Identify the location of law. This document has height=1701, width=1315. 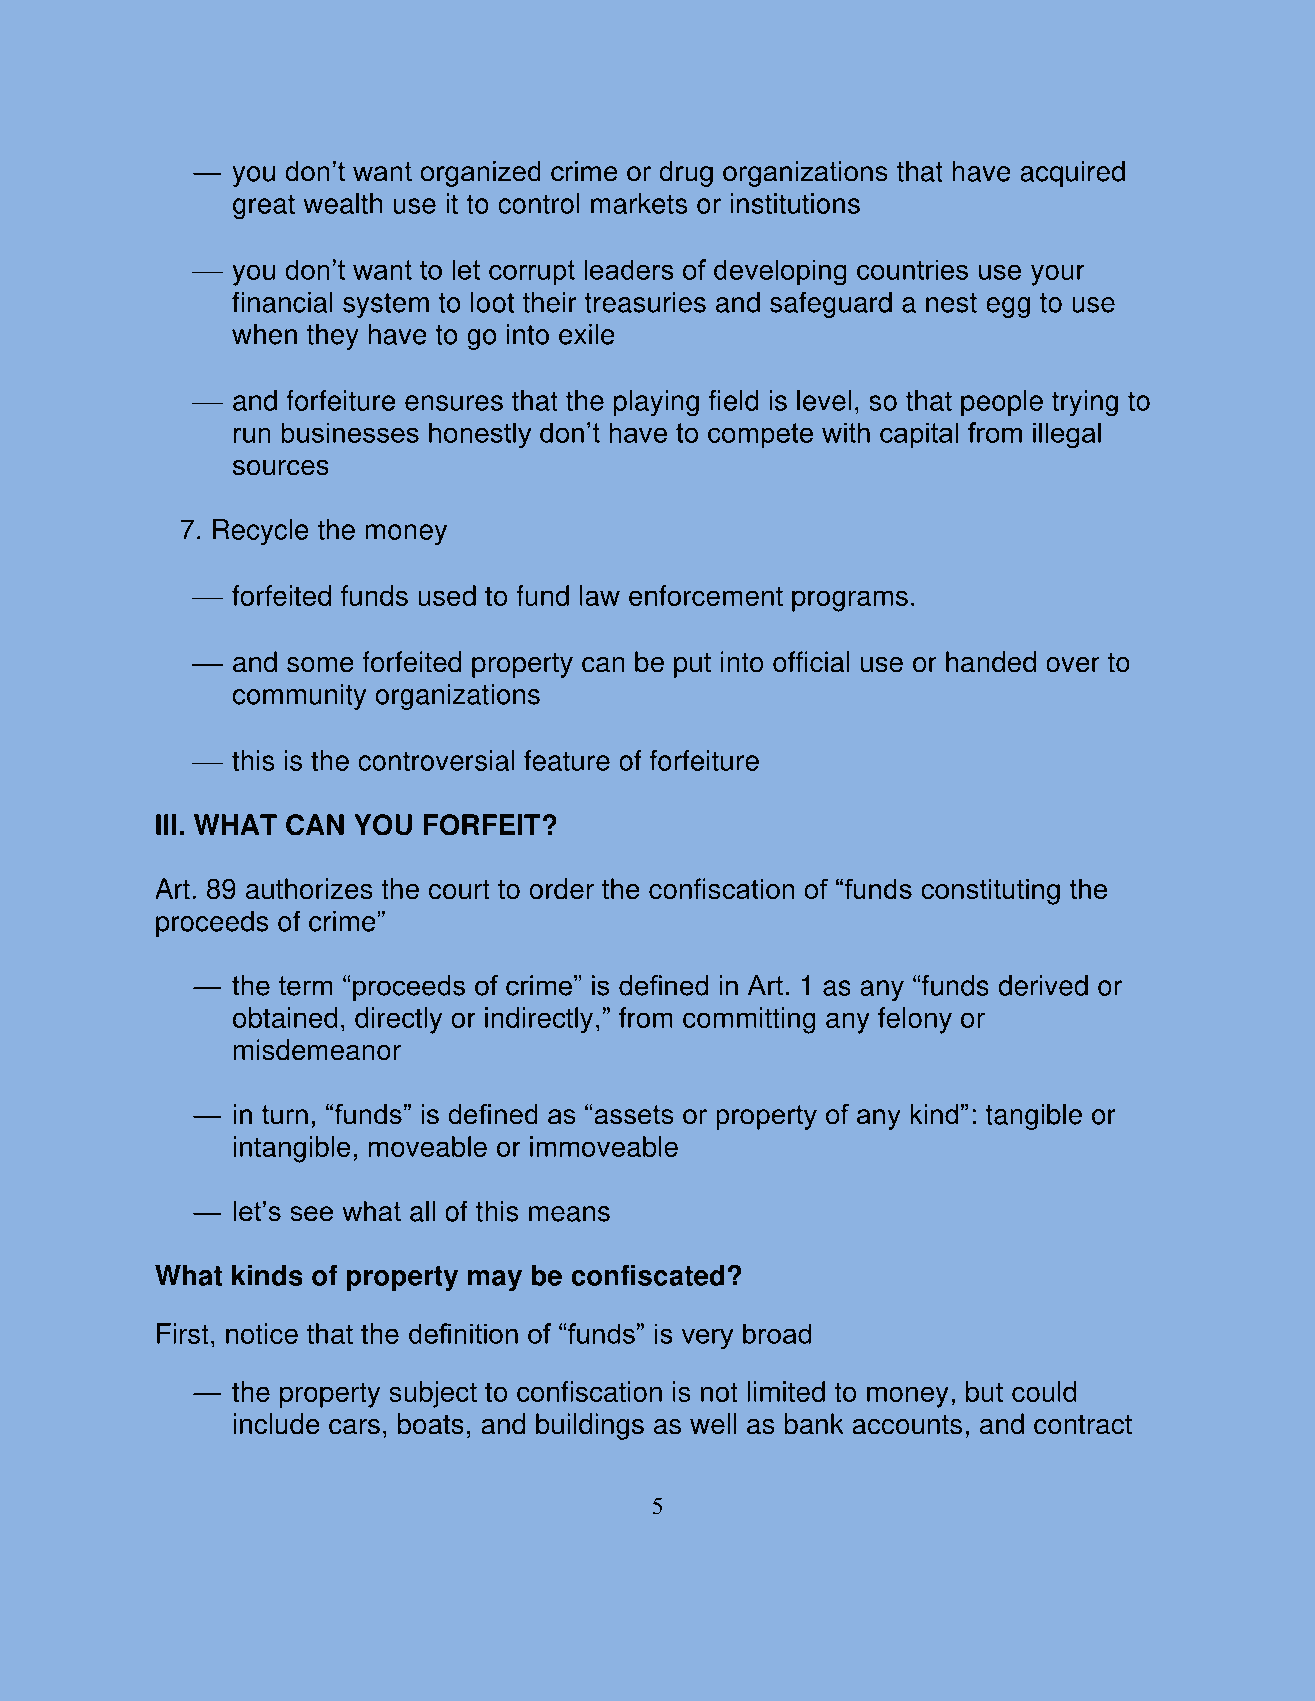
(600, 595).
